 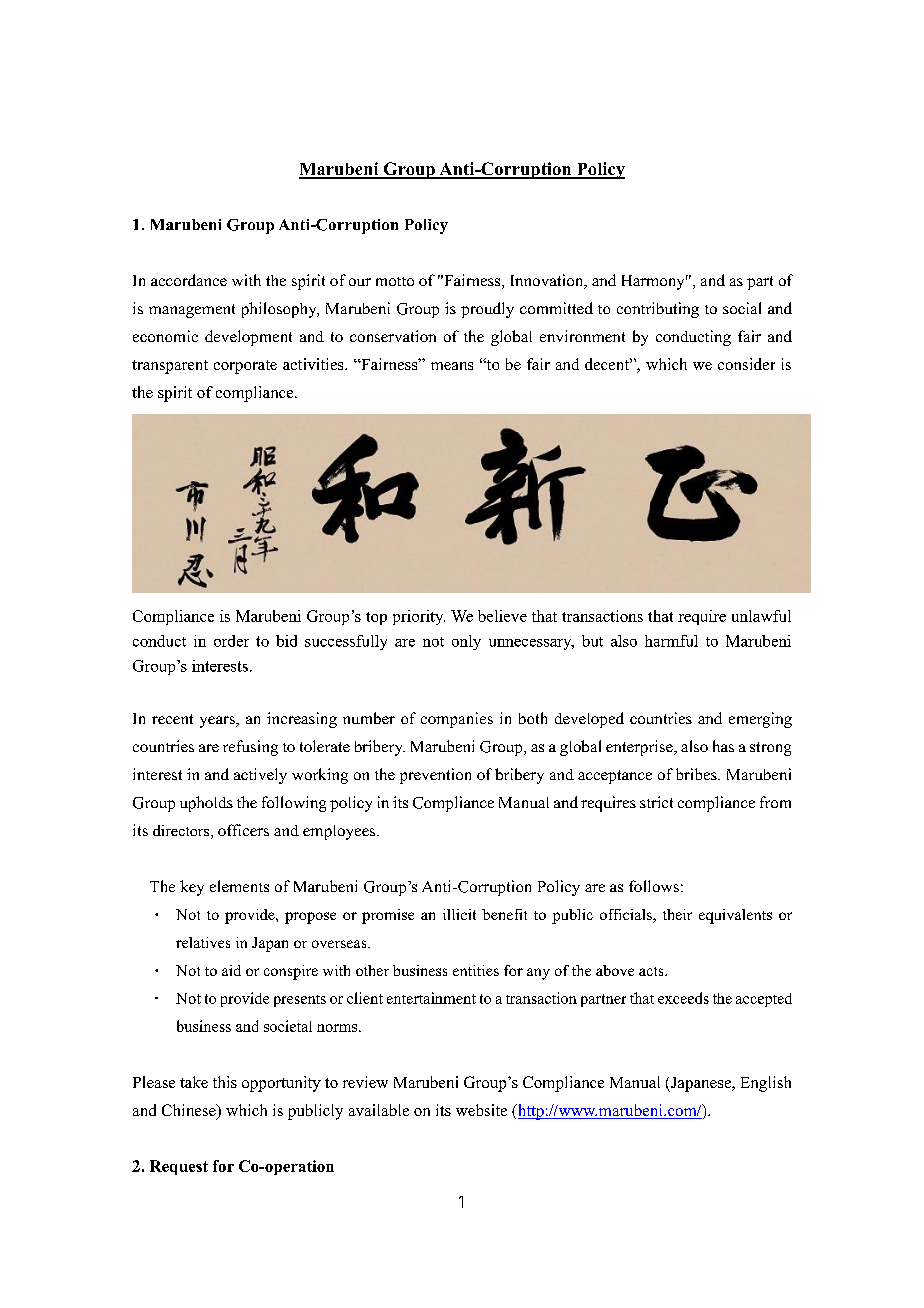 What do you see at coordinates (654, 886) in the page?
I see `follows` at bounding box center [654, 886].
